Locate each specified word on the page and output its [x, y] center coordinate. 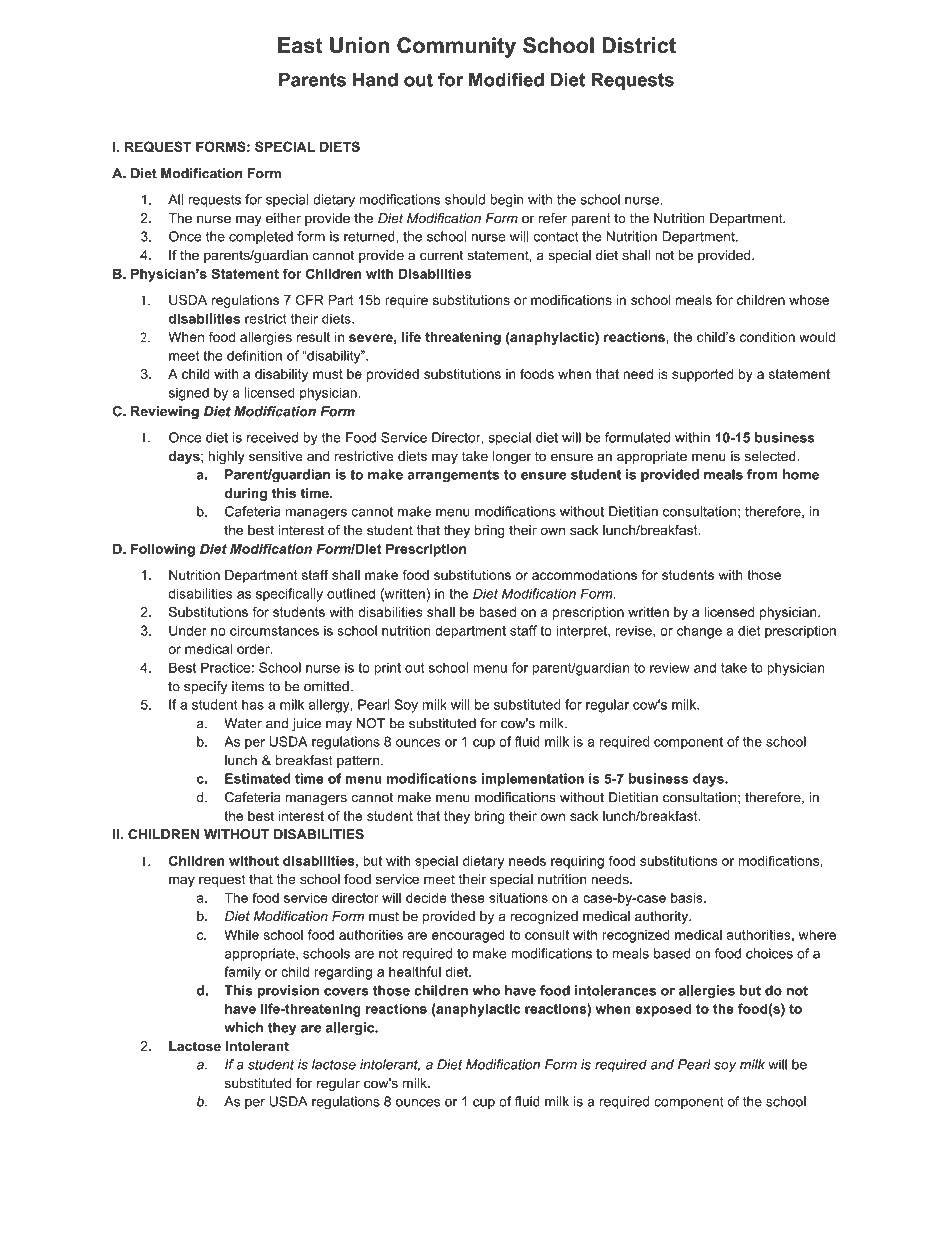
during [246, 494]
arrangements [453, 476]
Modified [506, 79]
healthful [415, 971]
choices [769, 953]
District [639, 45]
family [242, 973]
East [300, 45]
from [762, 474]
